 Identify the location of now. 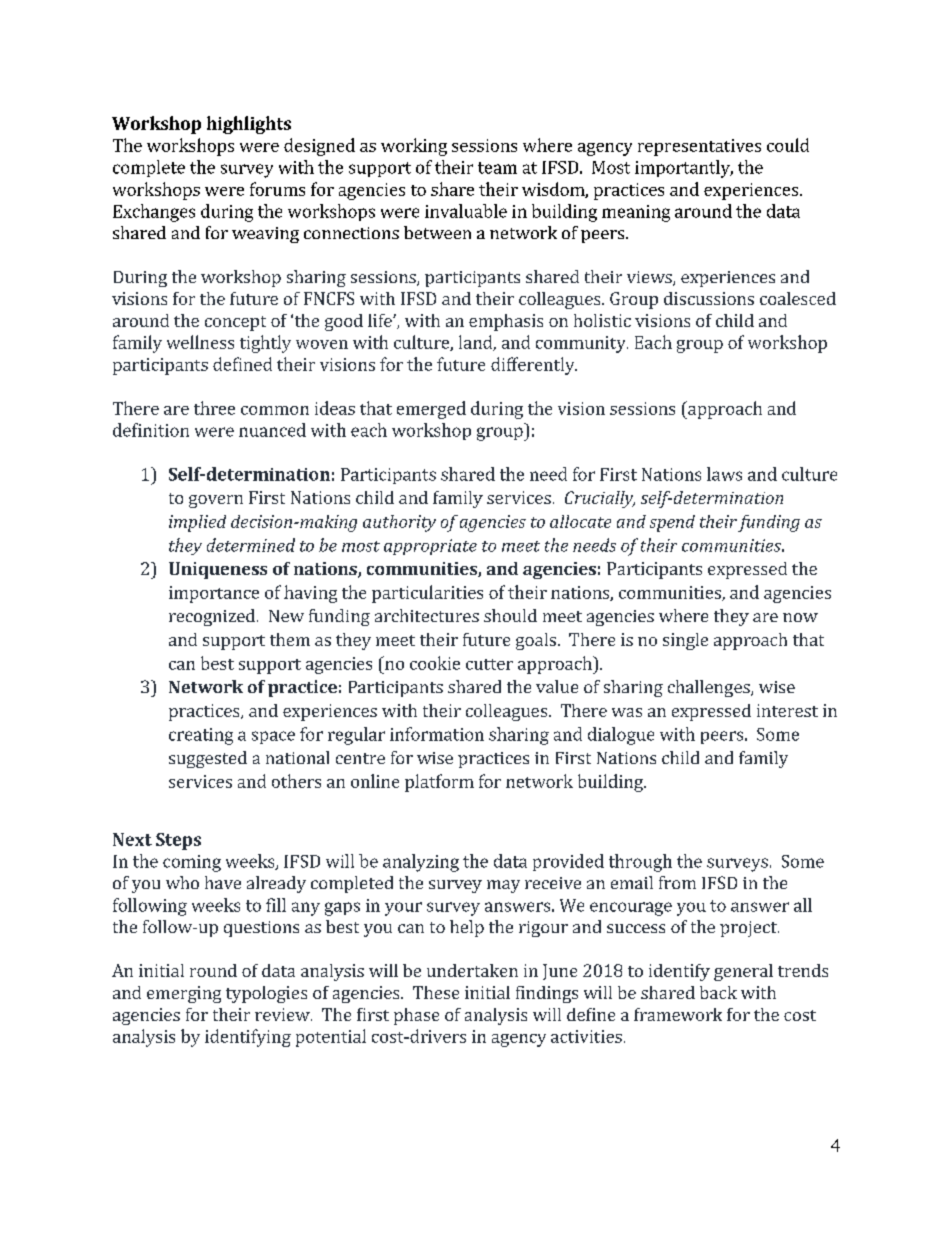
(800, 617).
